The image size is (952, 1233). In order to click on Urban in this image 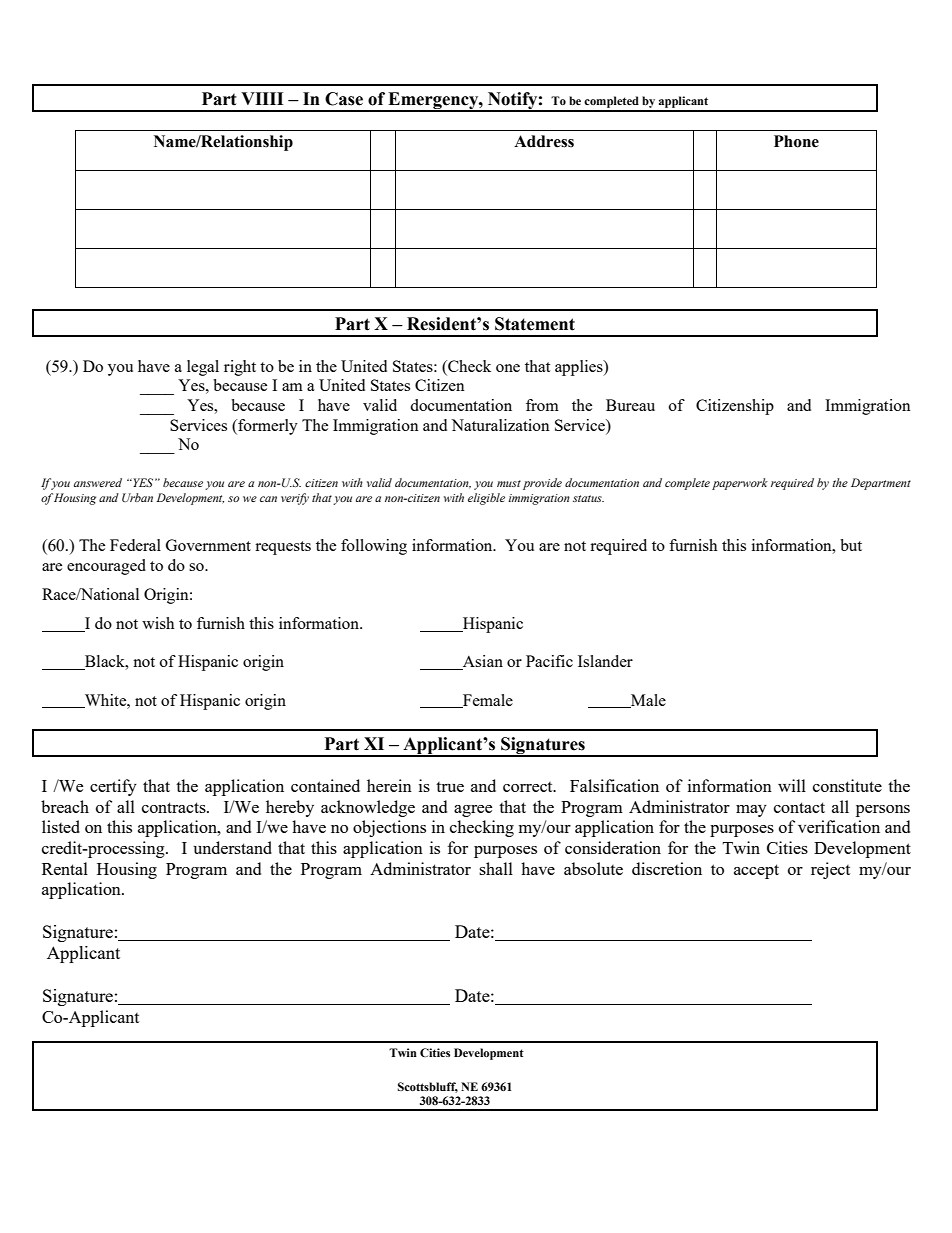, I will do `click(137, 497)`.
